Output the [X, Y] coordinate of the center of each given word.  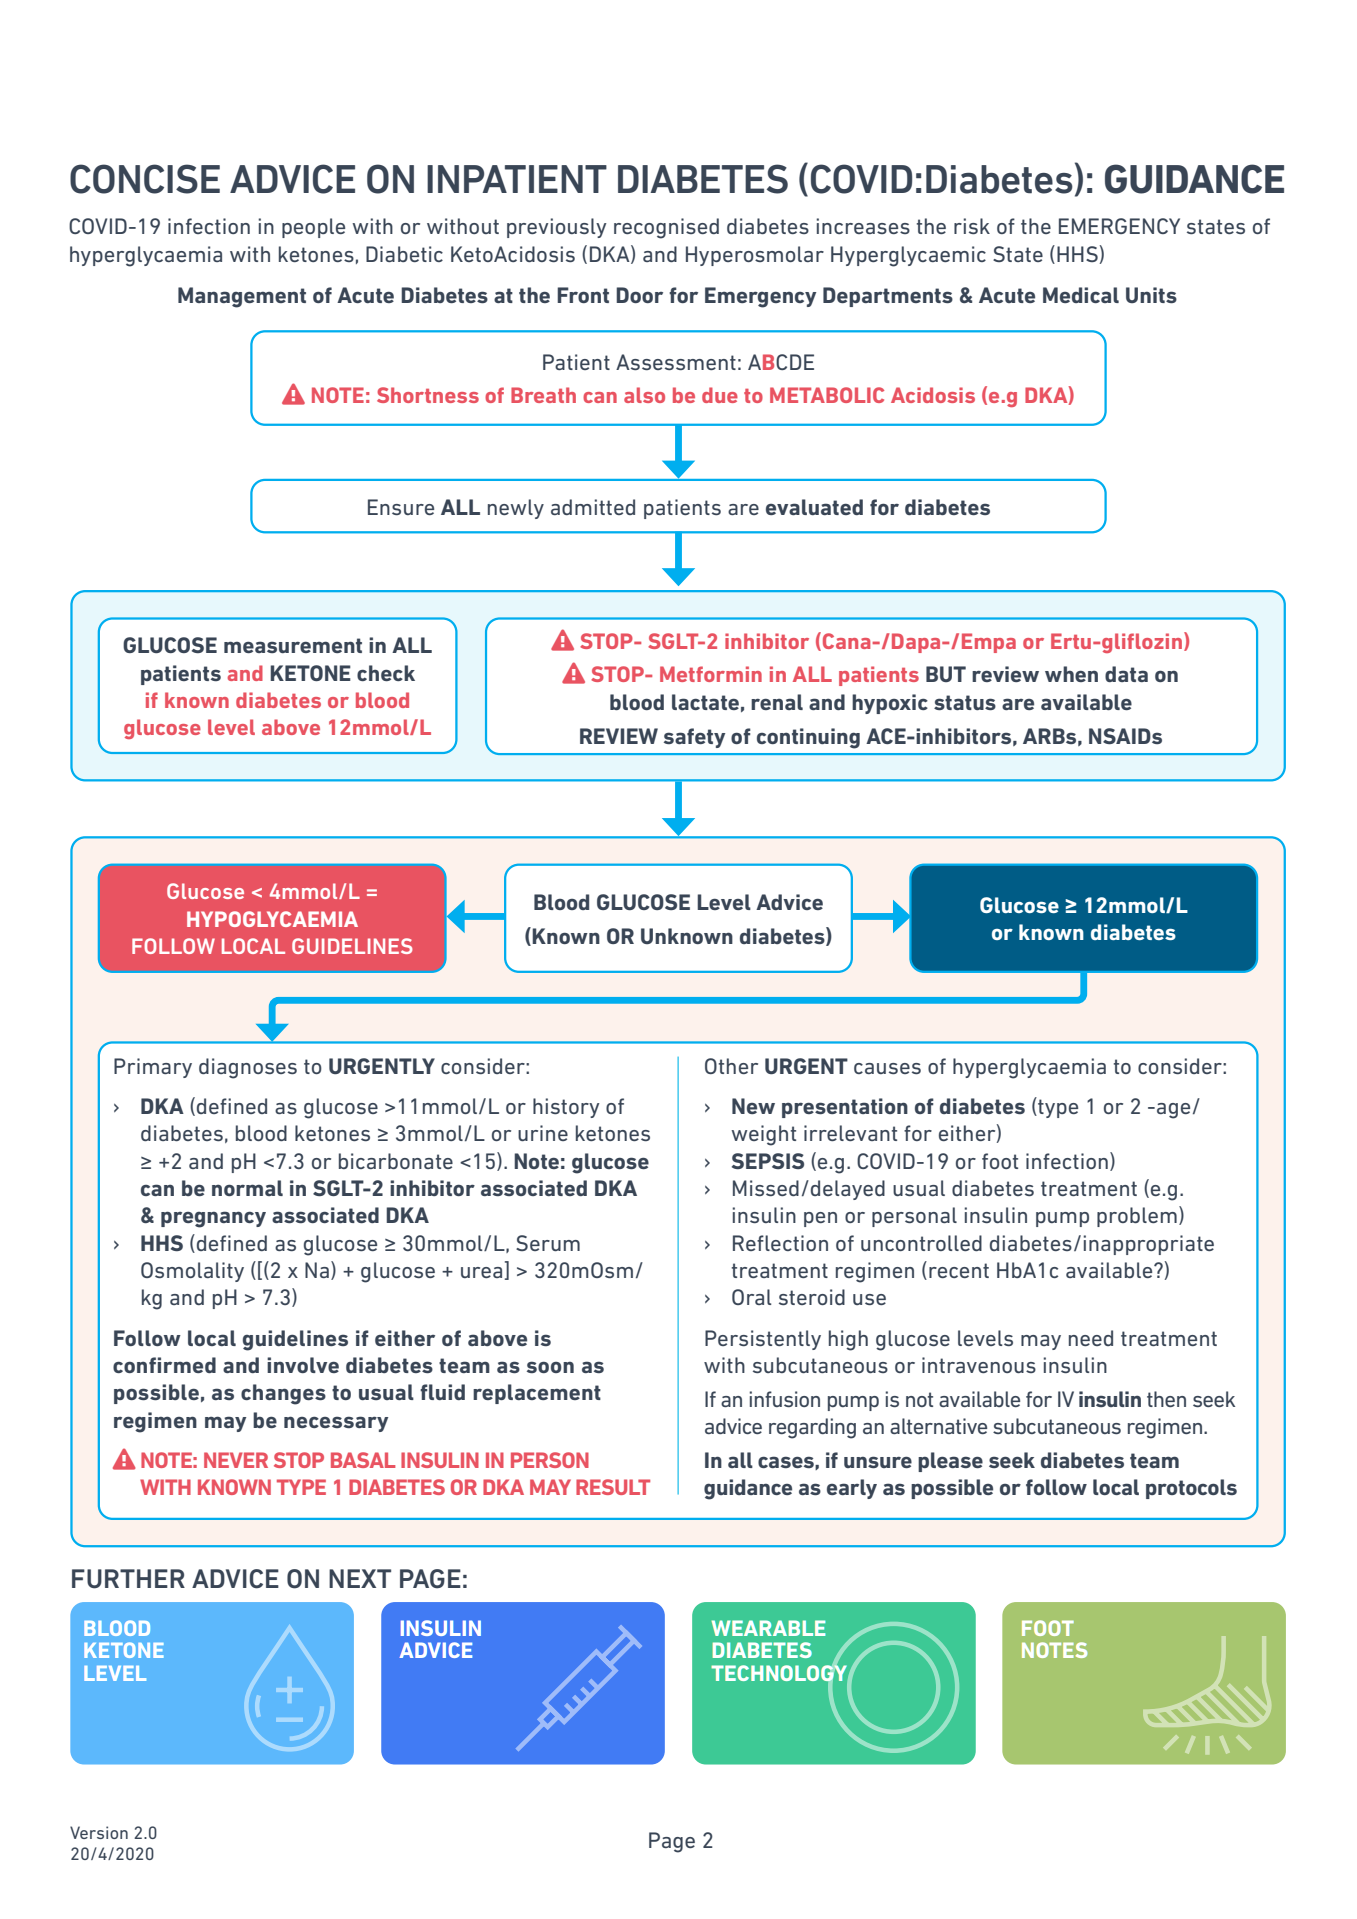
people [313, 228]
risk [972, 226]
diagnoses [248, 1068]
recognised [666, 228]
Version [99, 1832]
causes [887, 1068]
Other [731, 1066]
